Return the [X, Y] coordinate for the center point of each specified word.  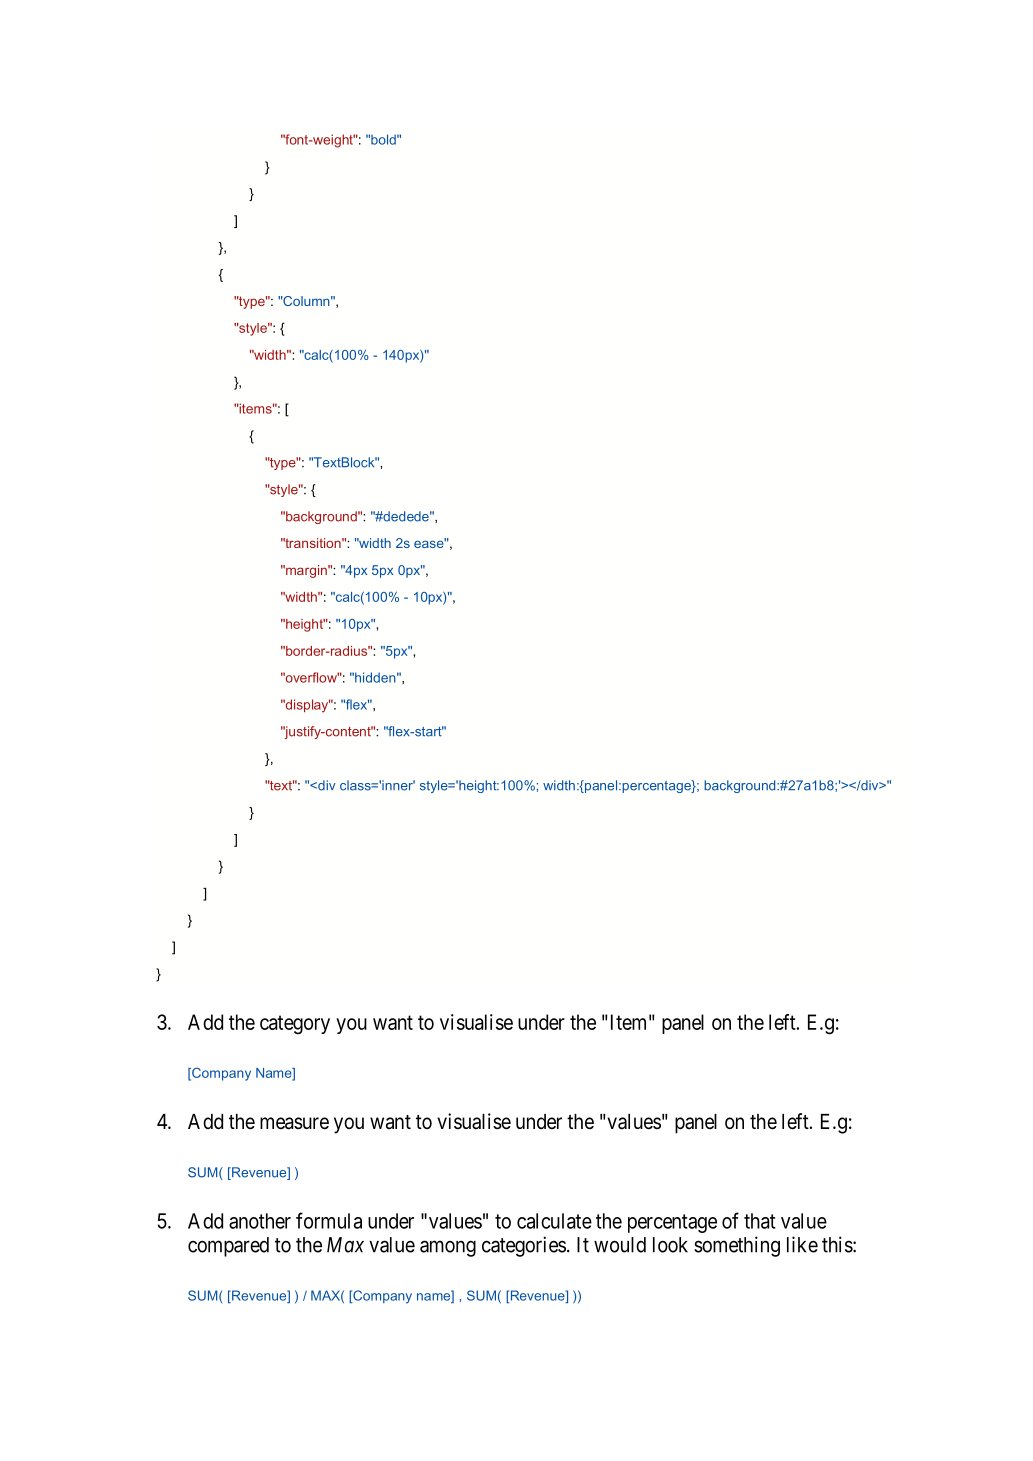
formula [329, 1220]
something [737, 1246]
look [670, 1245]
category [295, 1024]
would [620, 1245]
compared [228, 1247]
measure [294, 1123]
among [448, 1248]
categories [524, 1246]
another [260, 1221]
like [802, 1244]
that [760, 1221]
